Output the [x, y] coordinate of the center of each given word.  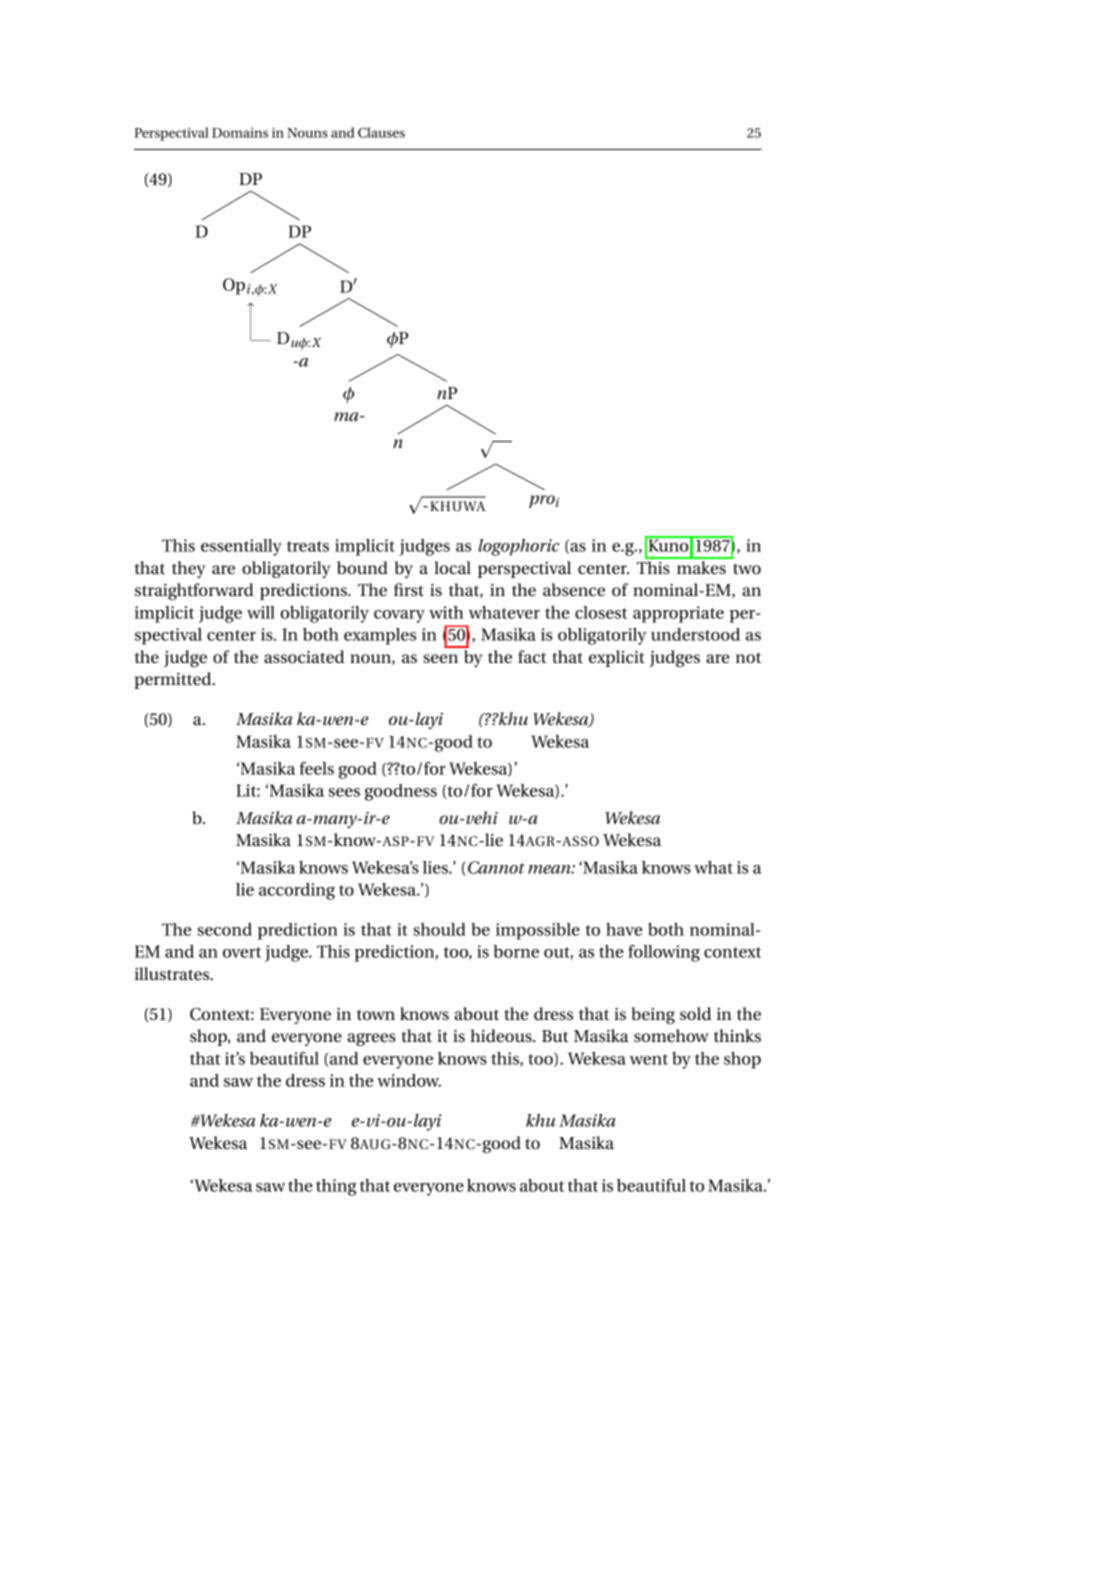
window [409, 1080]
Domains [240, 133]
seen [440, 658]
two [747, 568]
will [261, 612]
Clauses [381, 132]
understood [695, 634]
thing [336, 1187]
